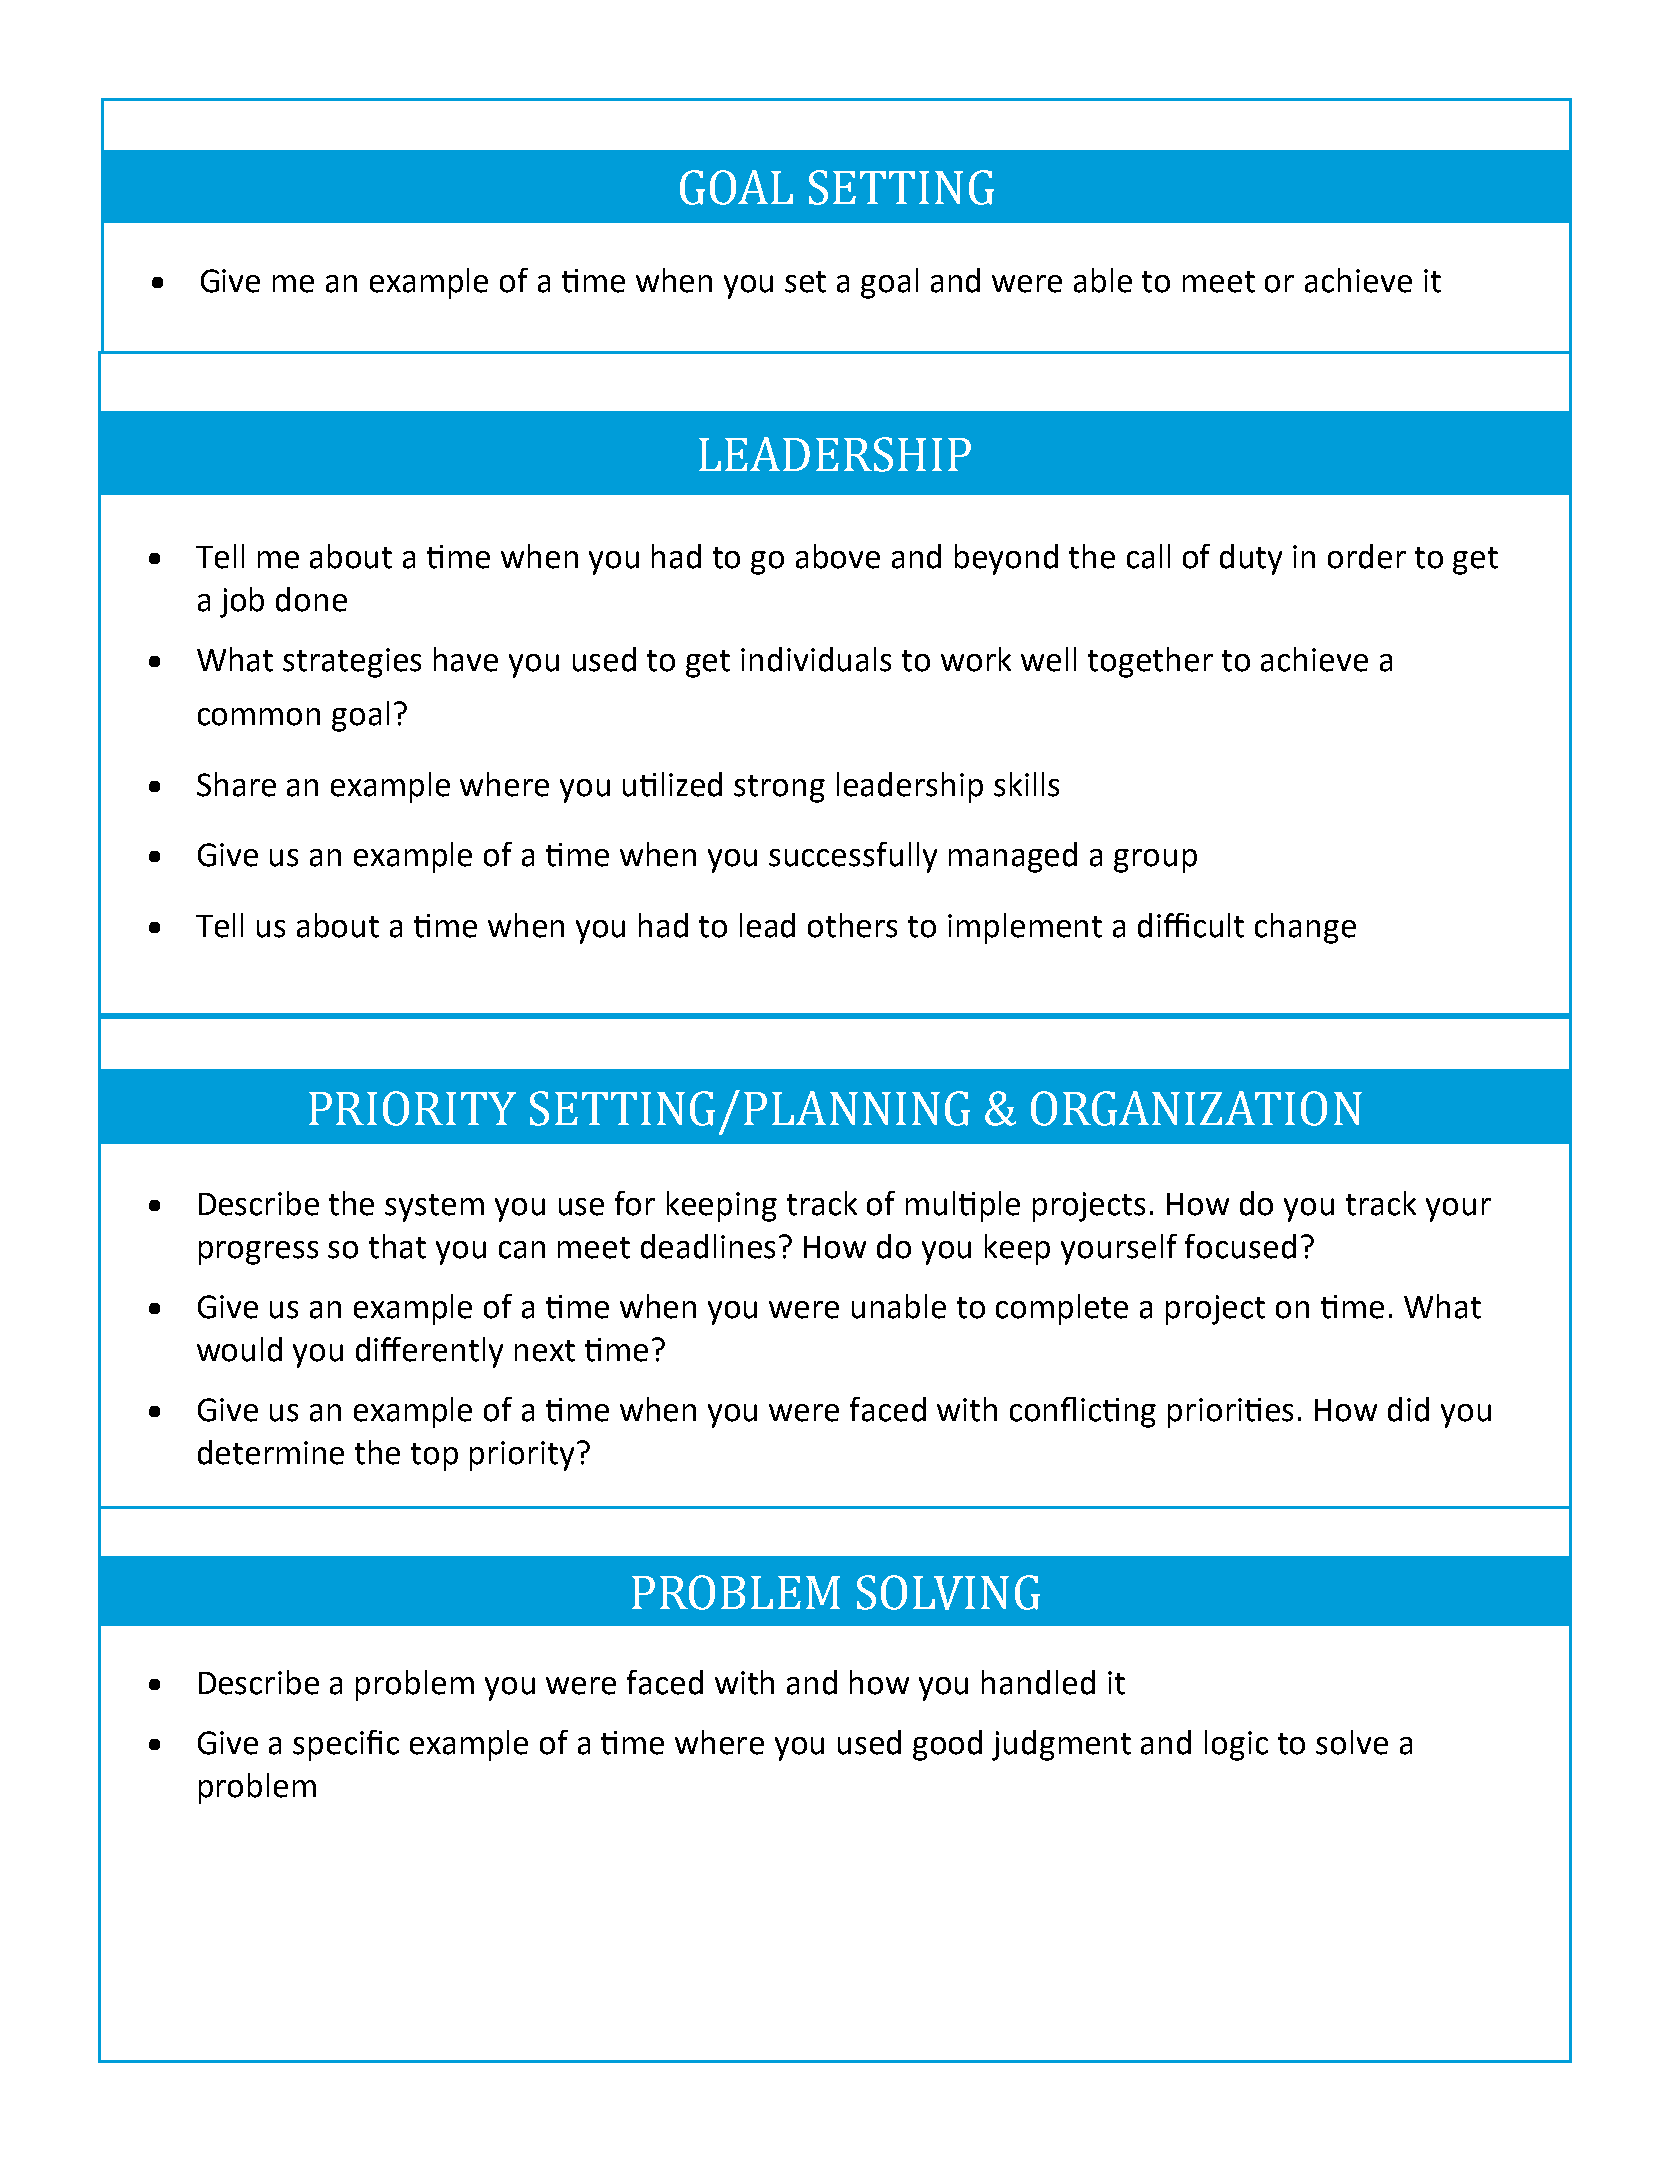  Describe the element at coordinates (236, 784) in the document. I see `Share` at that location.
